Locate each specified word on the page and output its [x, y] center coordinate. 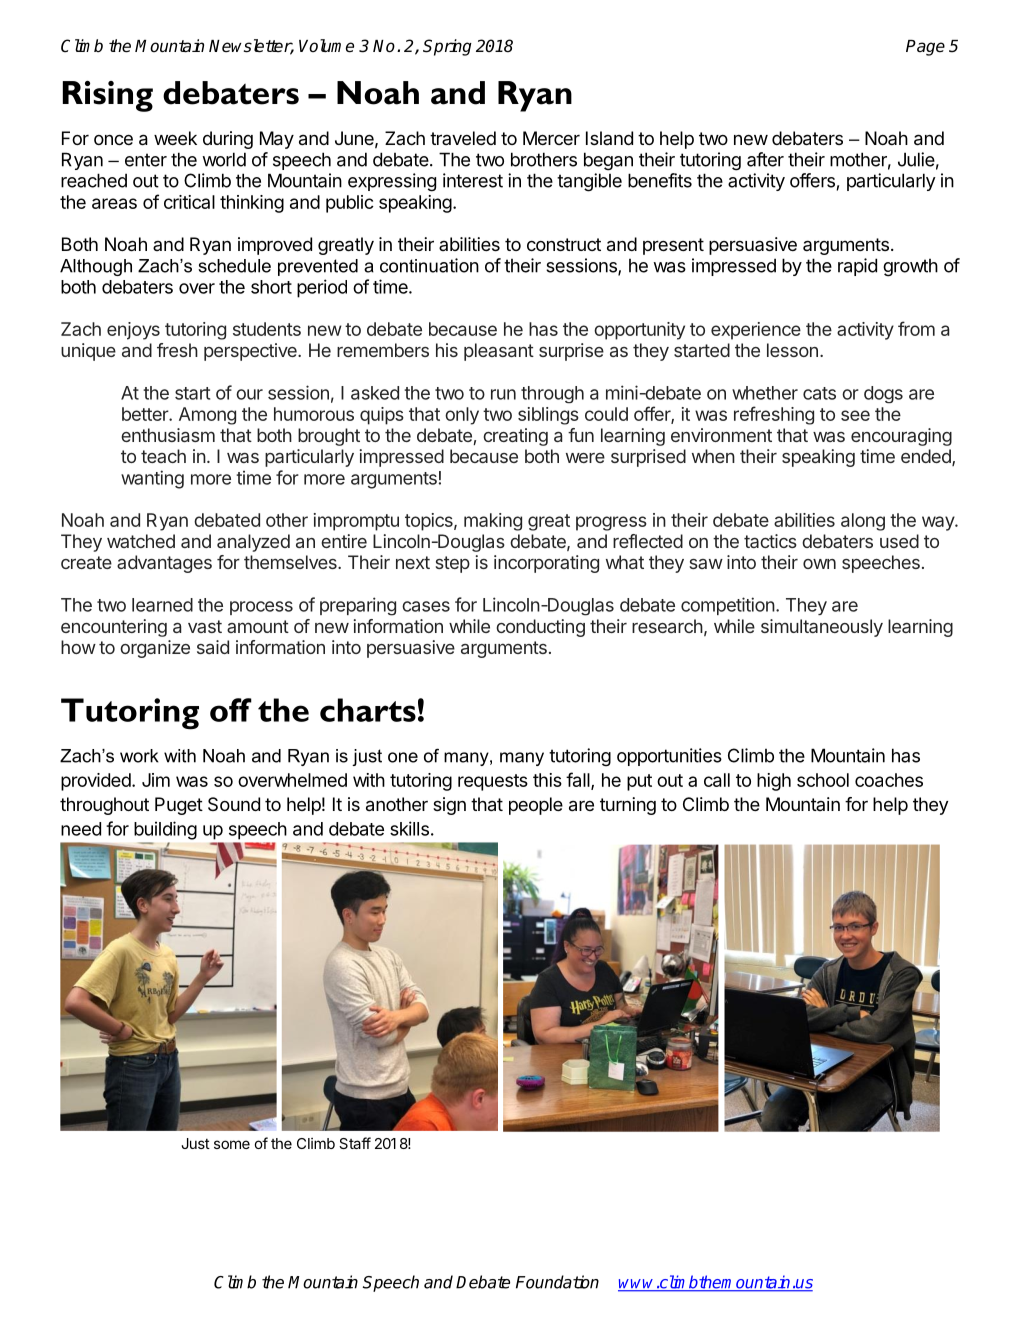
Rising [108, 96]
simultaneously [822, 628]
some [232, 1144]
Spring [447, 47]
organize [155, 649]
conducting [540, 628]
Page [925, 48]
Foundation [557, 1282]
